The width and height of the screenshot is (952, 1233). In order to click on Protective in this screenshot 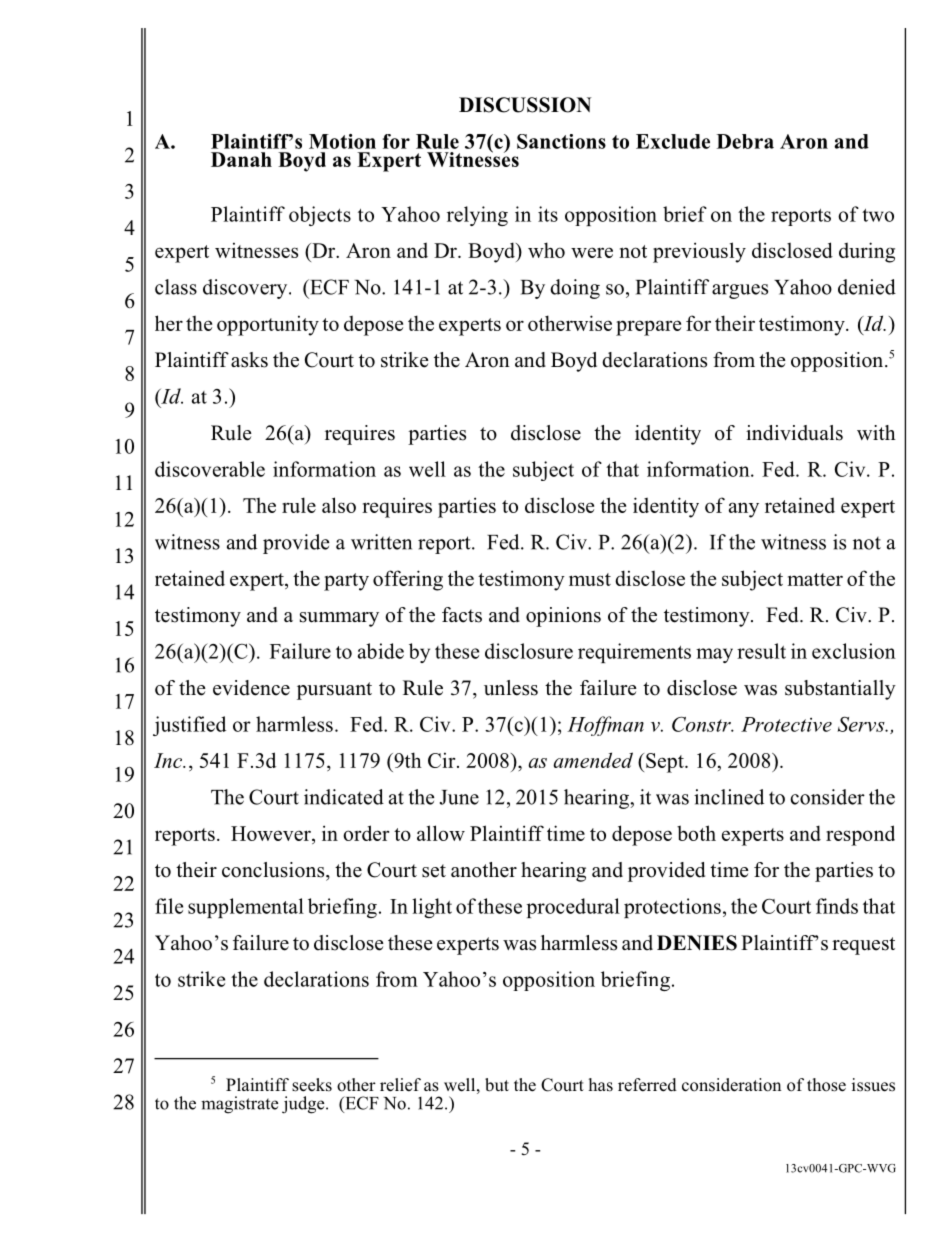, I will do `click(786, 724)`.
